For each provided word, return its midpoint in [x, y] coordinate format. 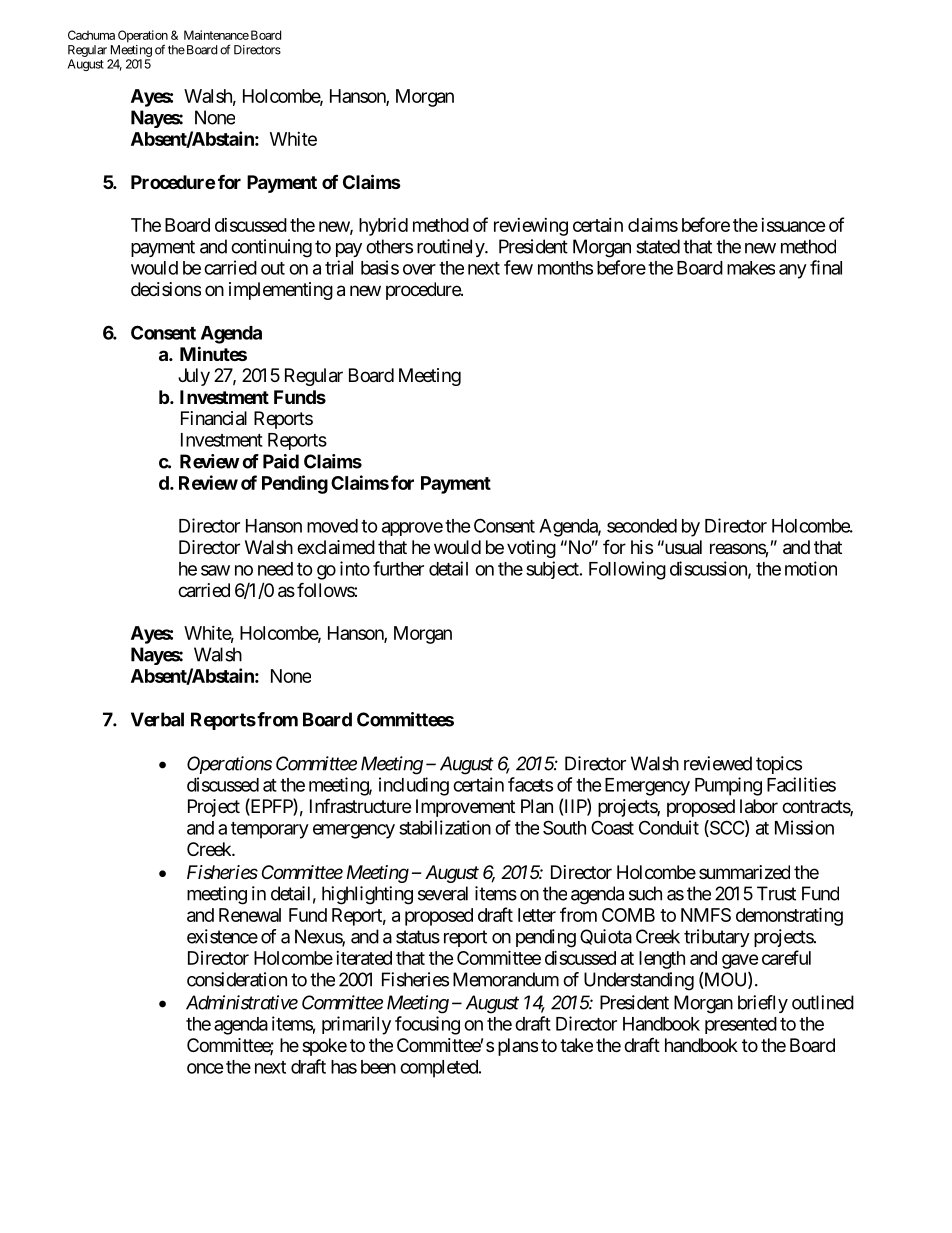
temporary [270, 830]
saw [215, 570]
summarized [744, 872]
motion [811, 568]
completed [440, 1069]
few [518, 267]
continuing [271, 248]
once [205, 1068]
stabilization [445, 827]
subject [553, 570]
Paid [281, 461]
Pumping [728, 786]
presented [741, 1025]
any [793, 271]
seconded [642, 526]
